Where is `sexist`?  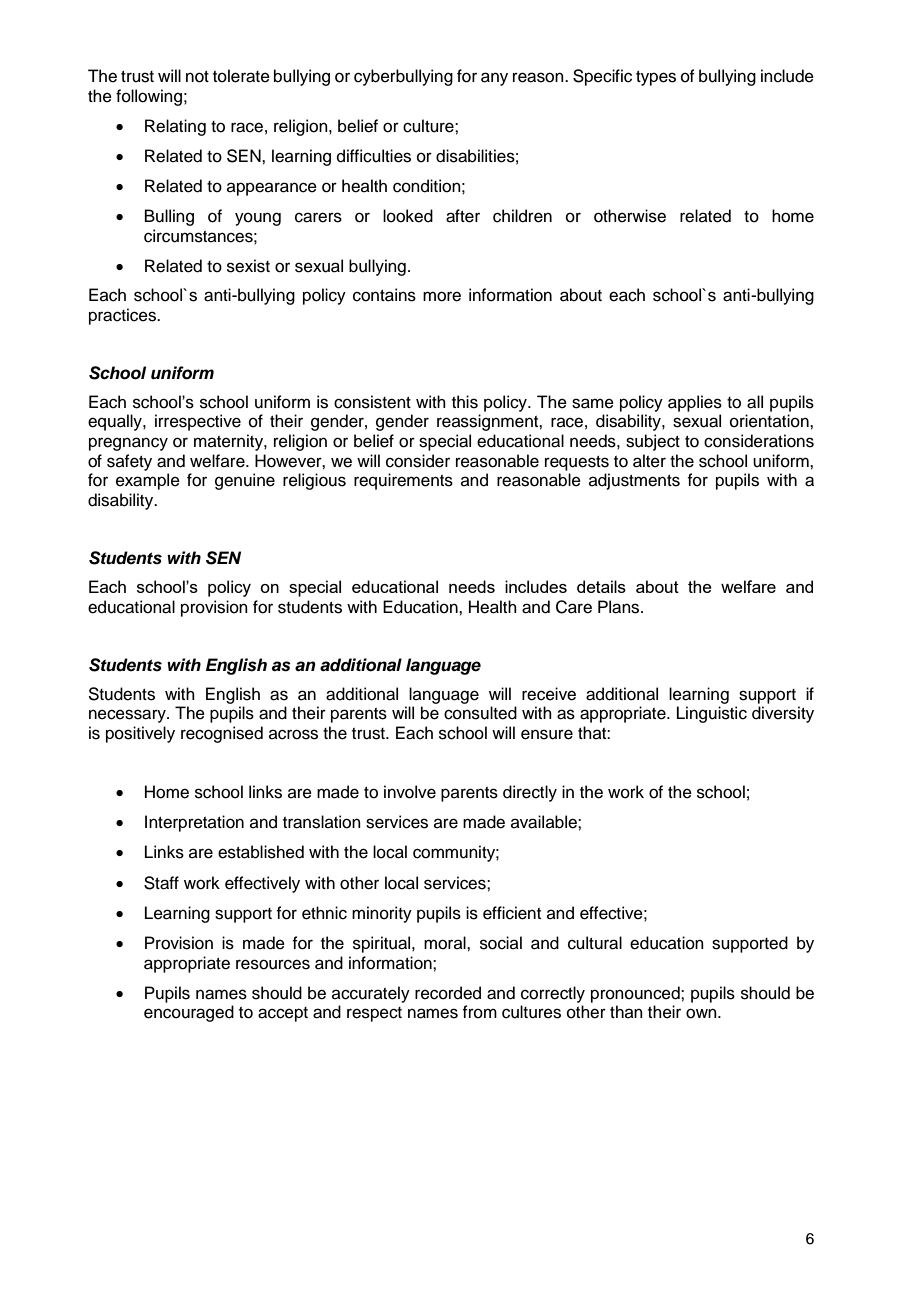 sexist is located at coordinates (248, 266).
